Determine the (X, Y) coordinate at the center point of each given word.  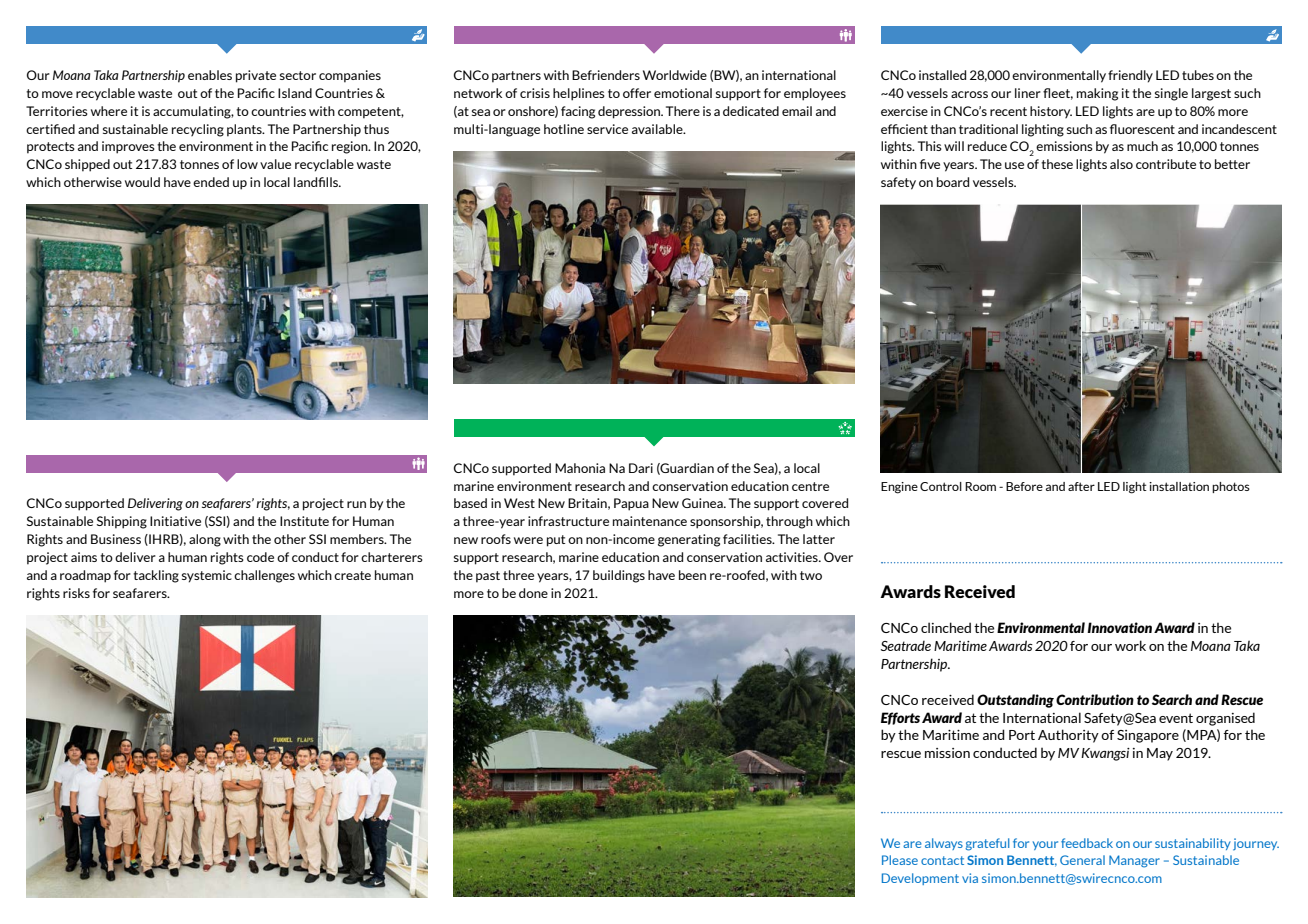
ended (211, 182)
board (953, 182)
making (1097, 94)
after (1081, 486)
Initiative (175, 521)
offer (637, 93)
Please (900, 860)
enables (210, 75)
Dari (641, 468)
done (533, 593)
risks (76, 593)
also (1121, 164)
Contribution (1095, 699)
